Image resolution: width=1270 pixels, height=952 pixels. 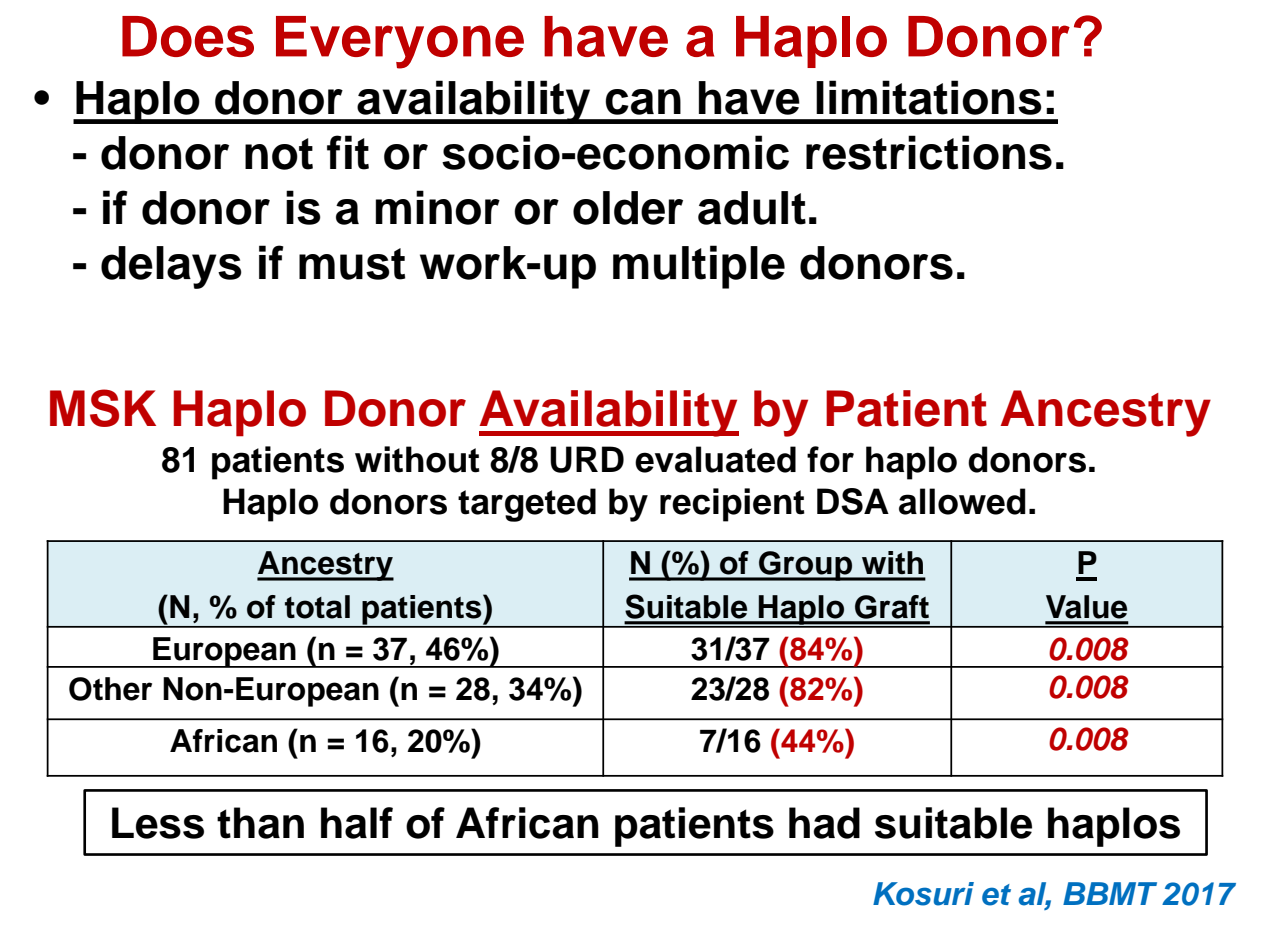 I want to click on Group, so click(x=806, y=566).
